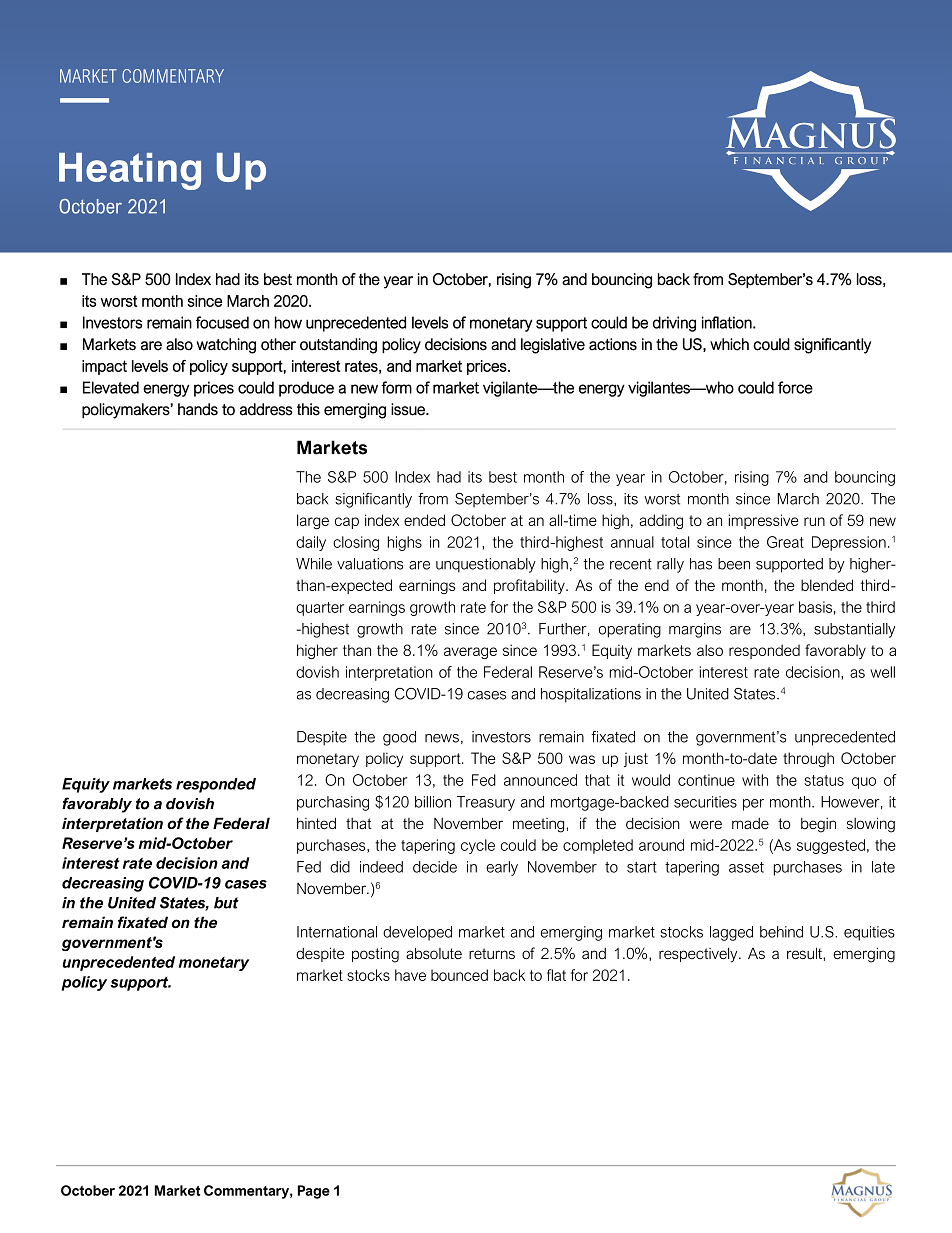 The image size is (952, 1233). Describe the element at coordinates (459, 975) in the document. I see `bounced` at that location.
